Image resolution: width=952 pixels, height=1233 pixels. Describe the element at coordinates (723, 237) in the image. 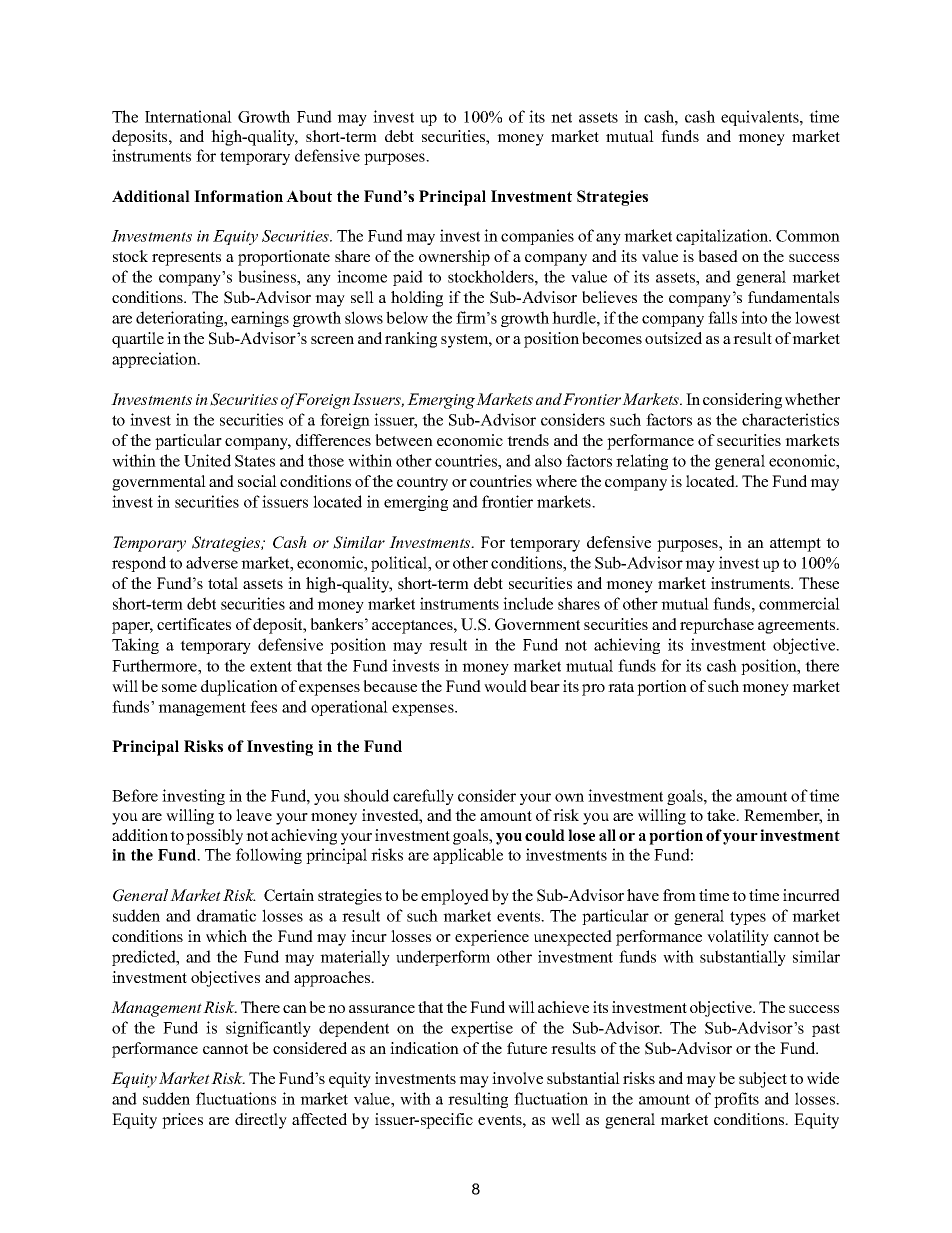

I see `capitalization` at that location.
